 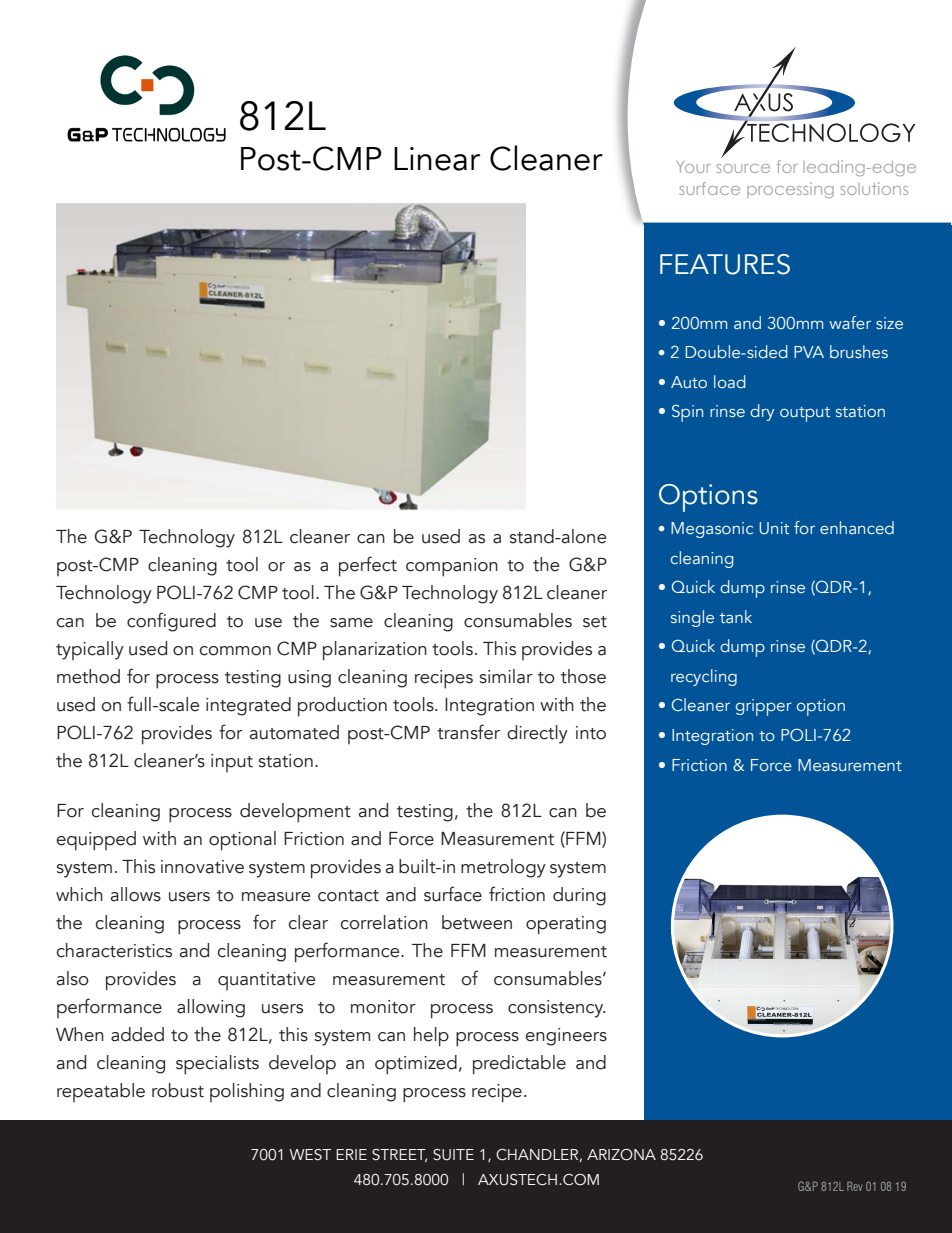 What do you see at coordinates (178, 1090) in the screenshot?
I see `robust` at bounding box center [178, 1090].
